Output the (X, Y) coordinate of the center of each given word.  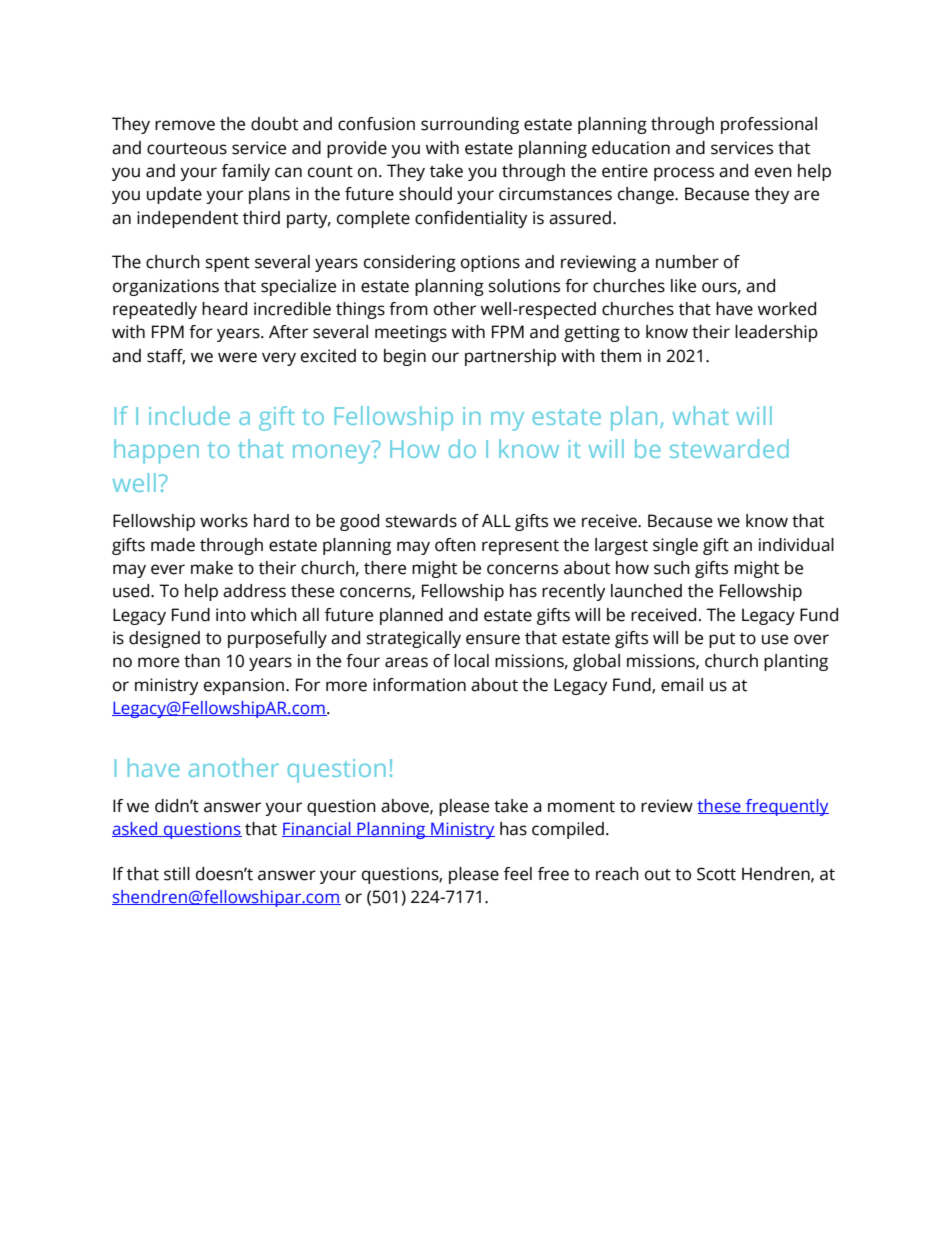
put (722, 640)
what (701, 415)
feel (518, 874)
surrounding (470, 125)
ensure (493, 639)
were (237, 357)
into (231, 615)
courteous (187, 149)
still (177, 874)
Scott (716, 874)
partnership (510, 357)
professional (769, 125)
